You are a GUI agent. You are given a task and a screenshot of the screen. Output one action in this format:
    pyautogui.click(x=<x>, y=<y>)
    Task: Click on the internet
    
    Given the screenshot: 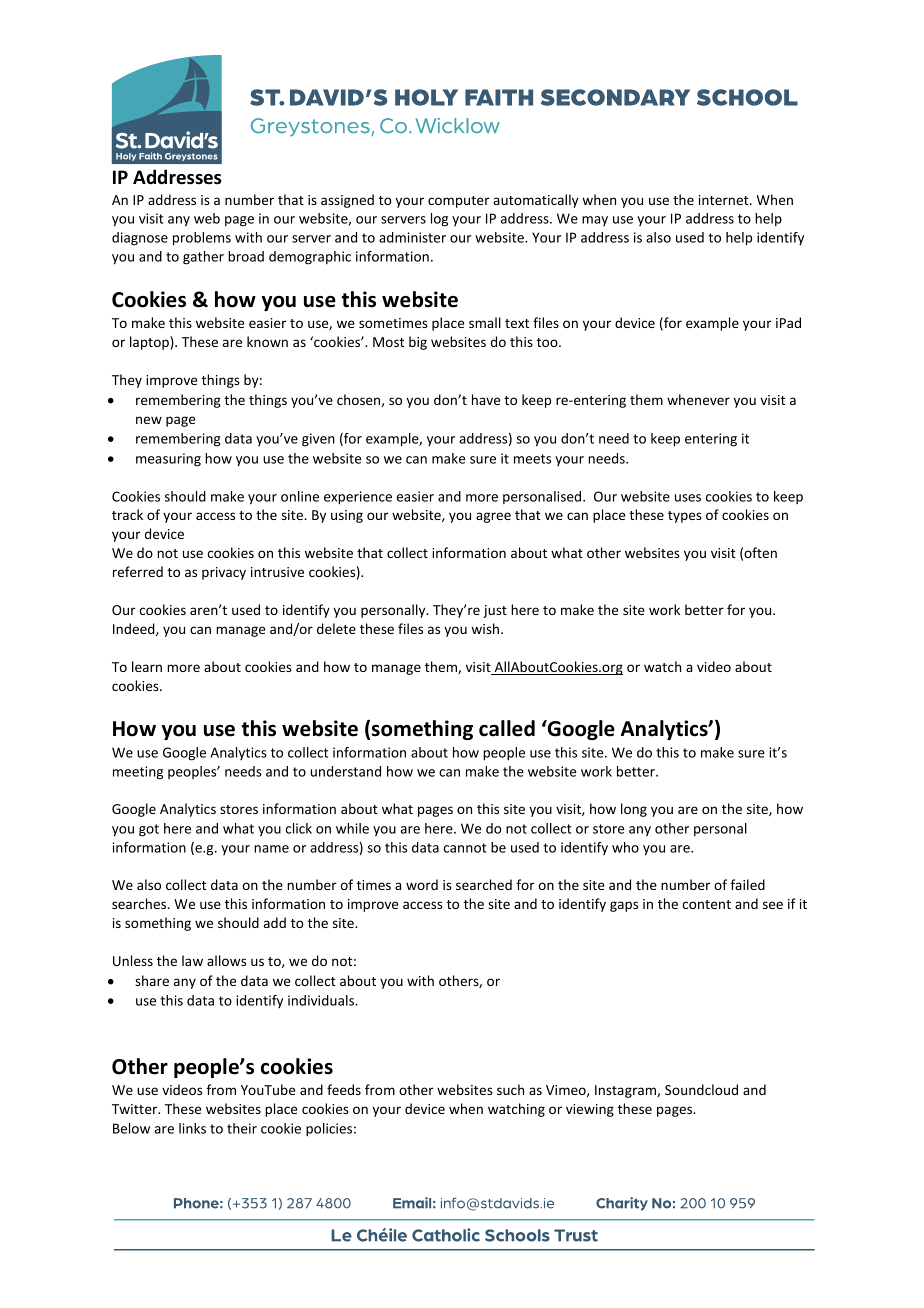 What is the action you would take?
    pyautogui.click(x=725, y=200)
